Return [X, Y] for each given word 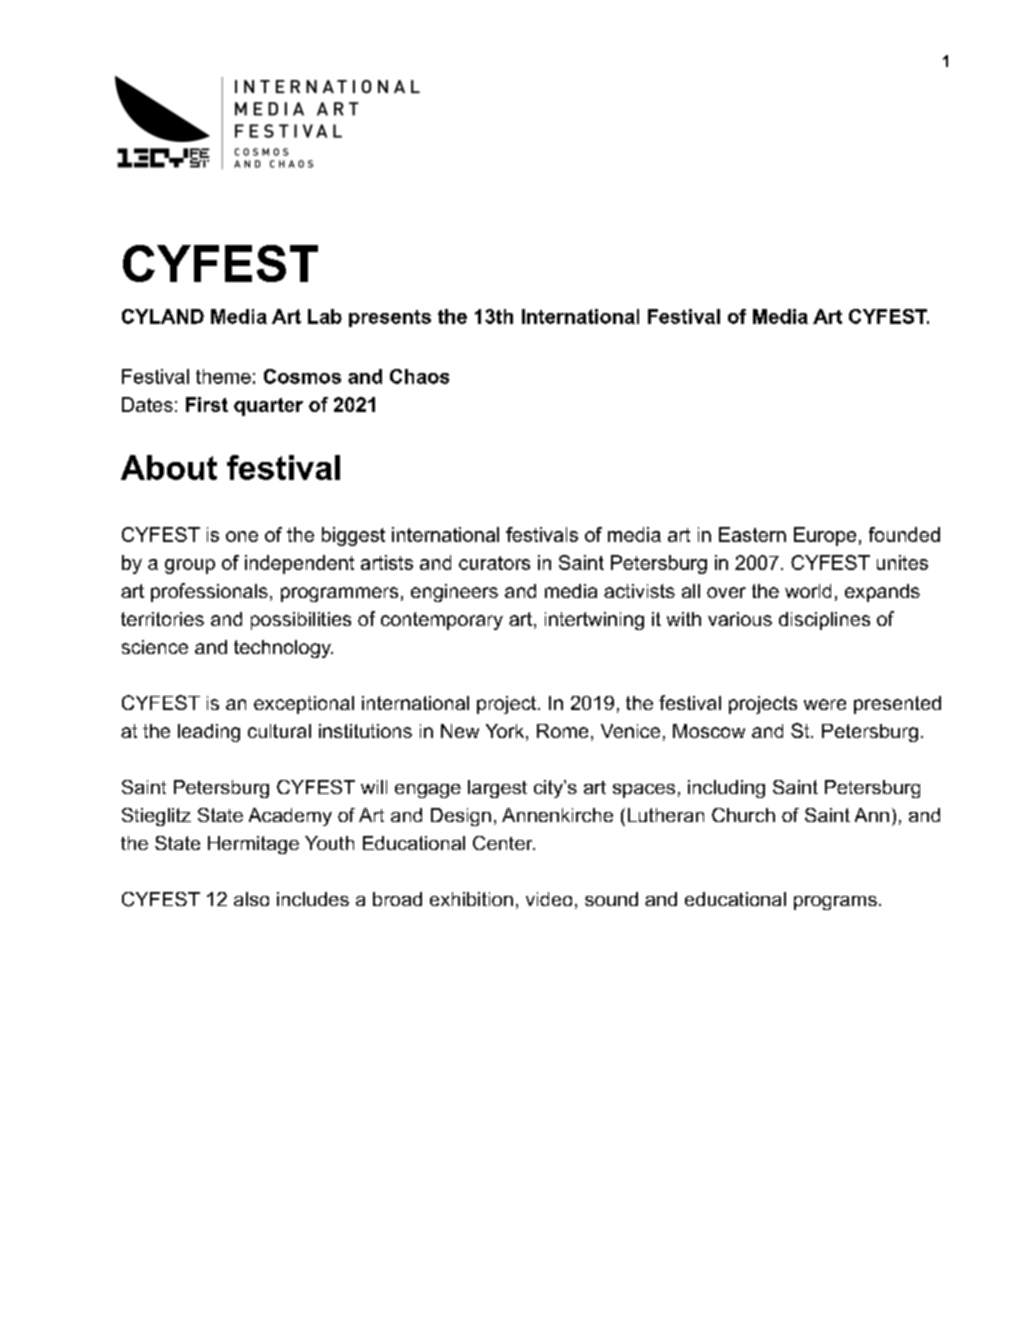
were [825, 704]
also [251, 899]
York [506, 732]
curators [494, 563]
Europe [825, 536]
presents [390, 318]
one [242, 536]
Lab [325, 316]
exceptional [304, 705]
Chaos [419, 376]
